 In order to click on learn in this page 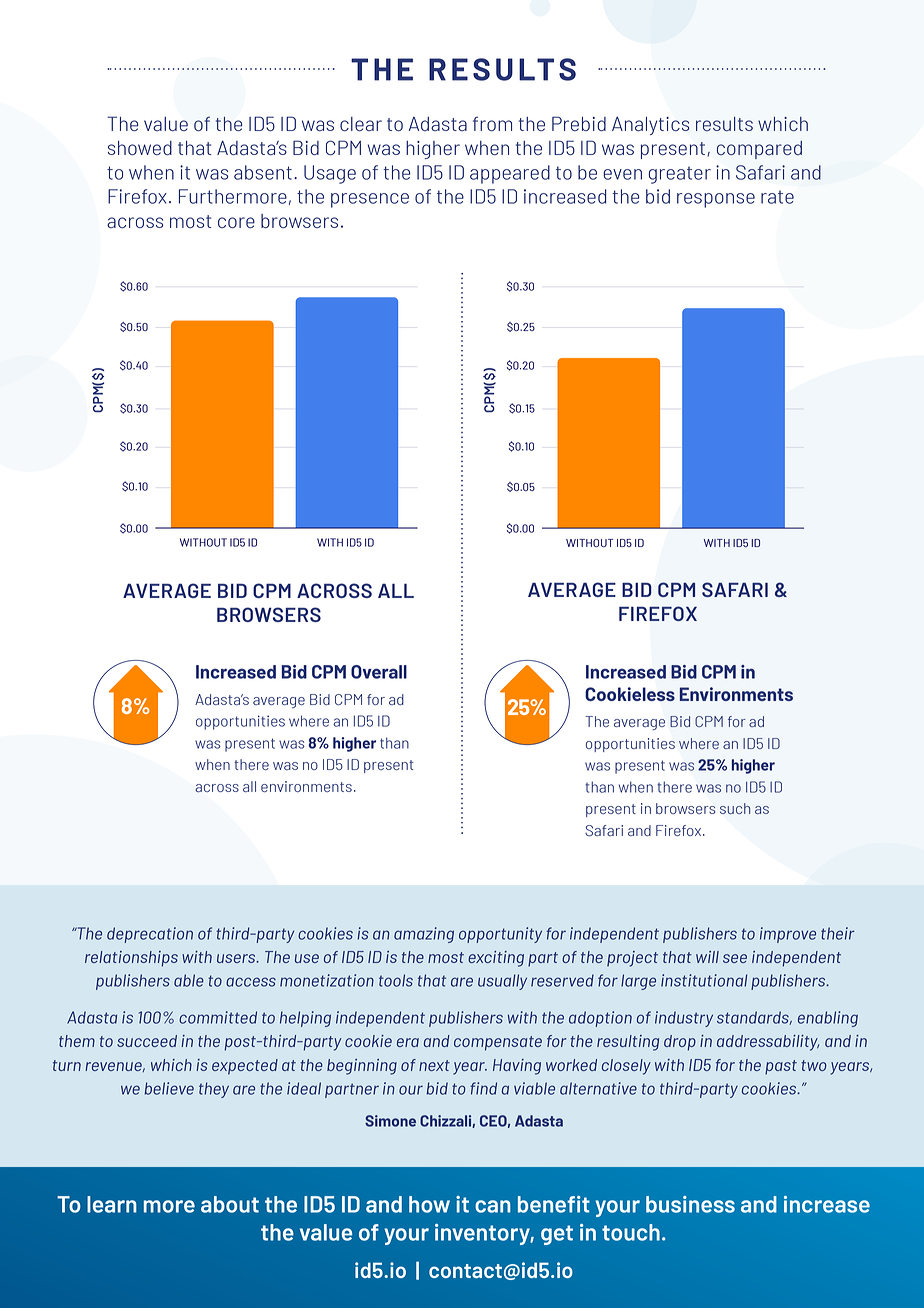, I will do `click(112, 1204)`.
